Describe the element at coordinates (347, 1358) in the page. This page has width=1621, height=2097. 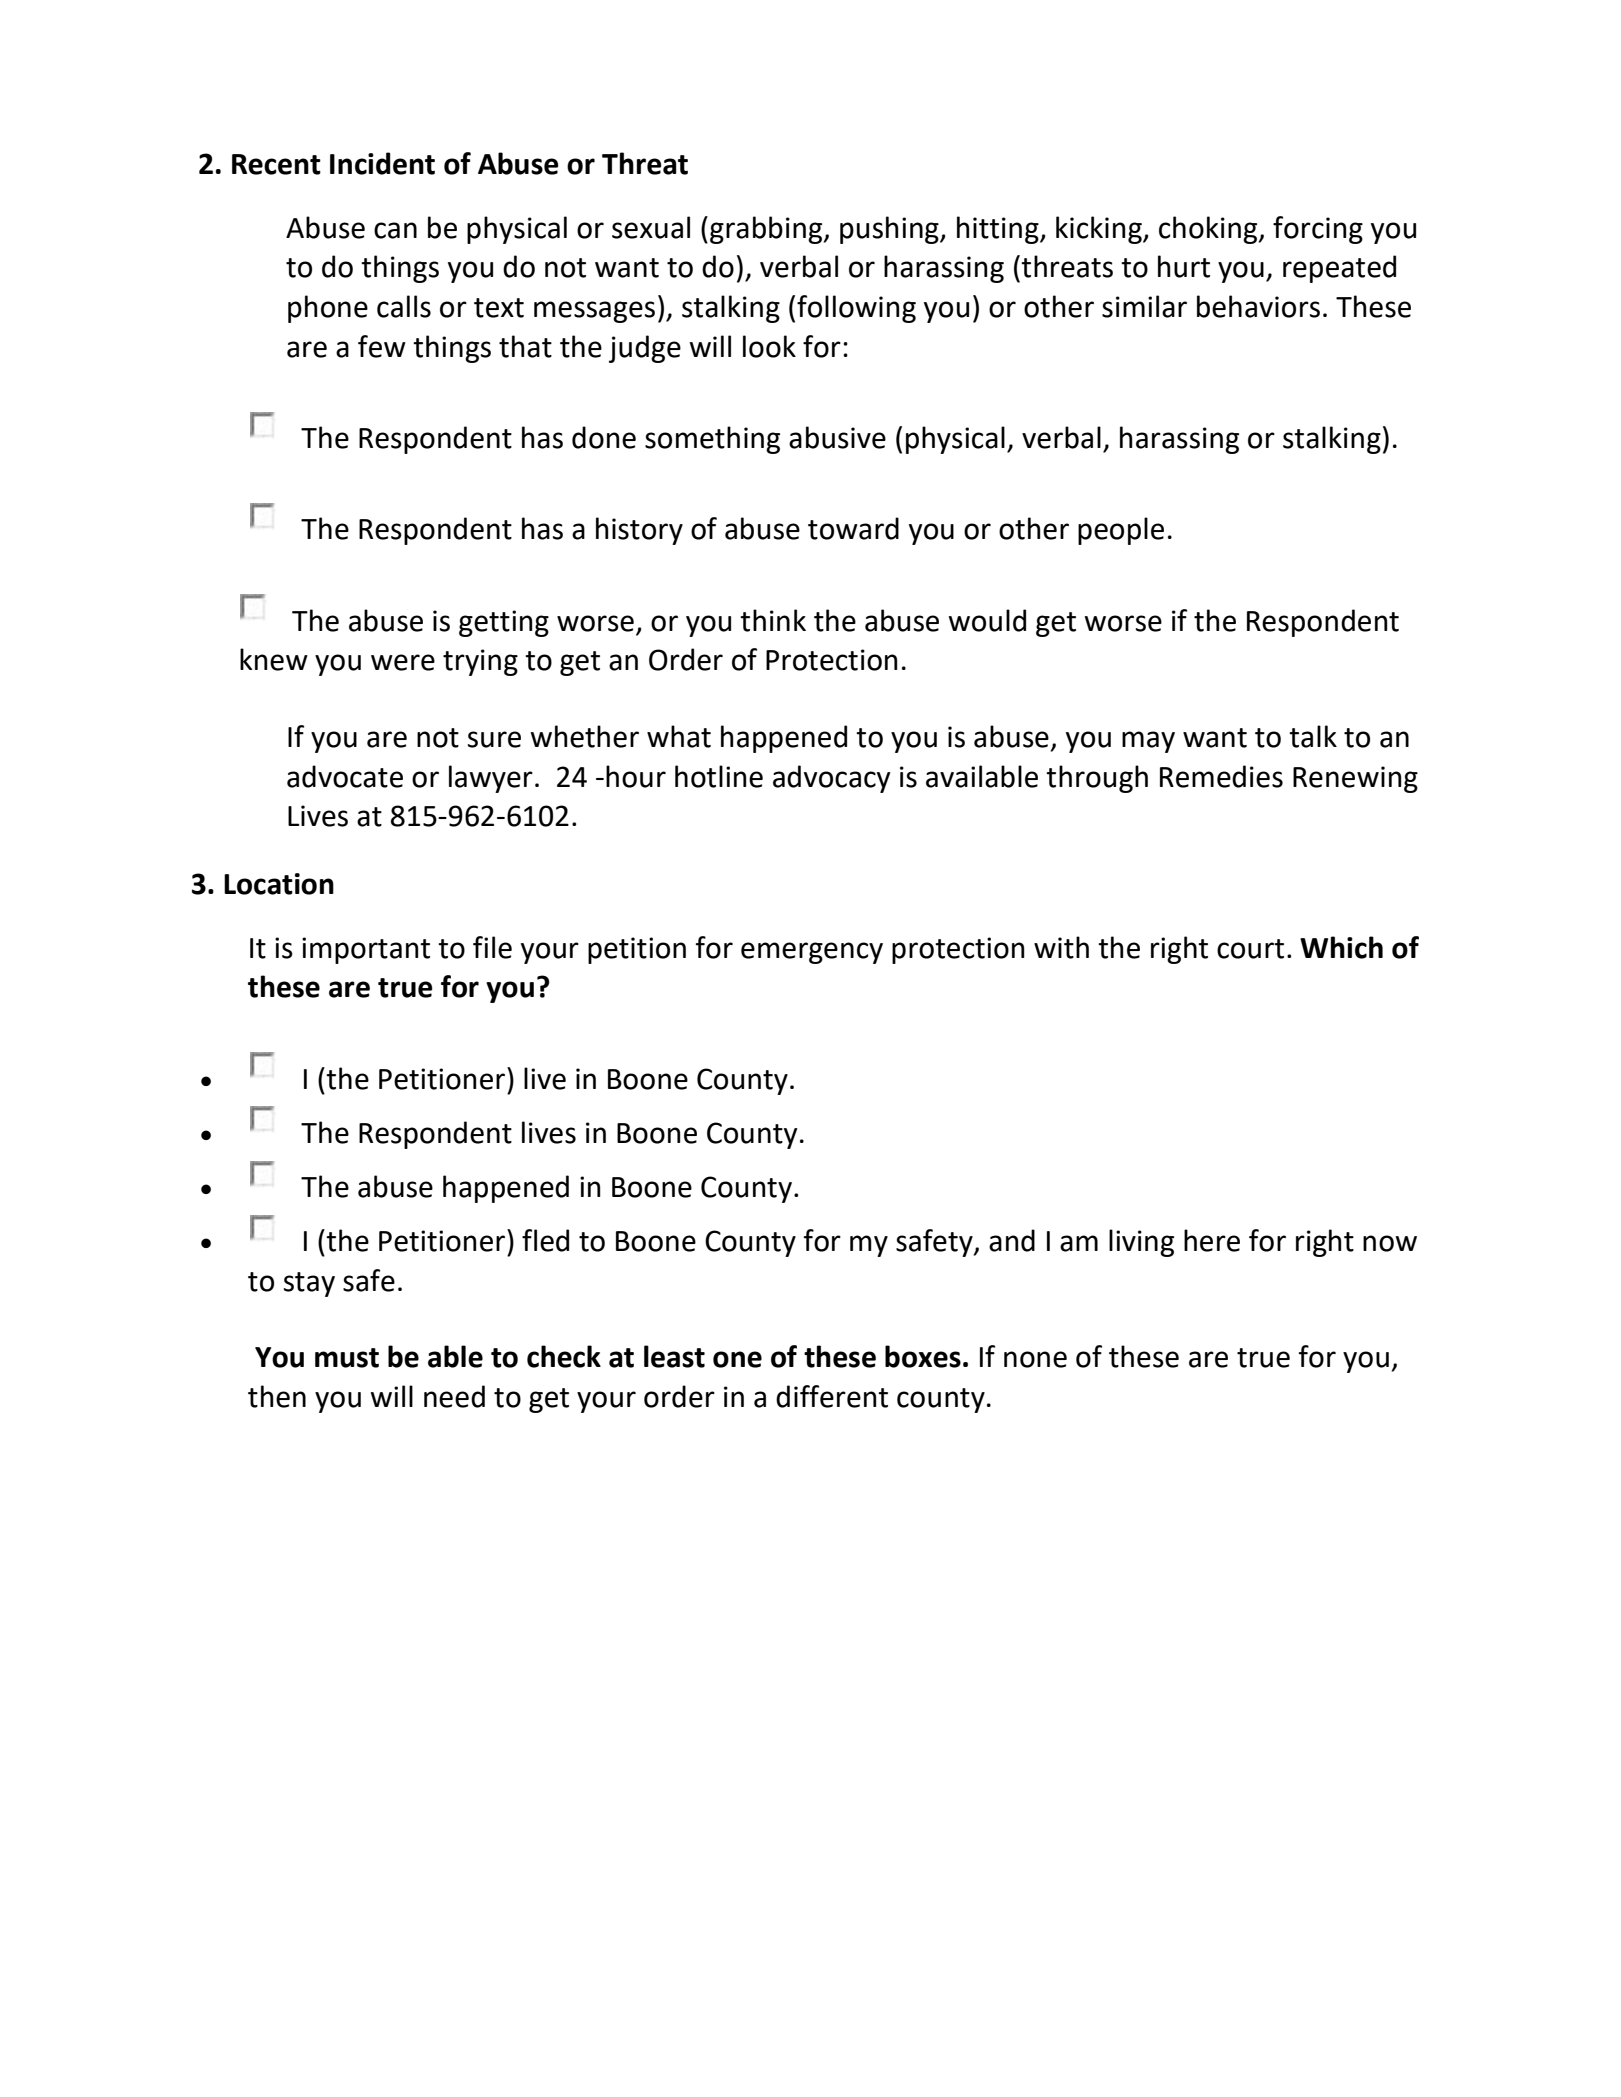
I see `must` at that location.
